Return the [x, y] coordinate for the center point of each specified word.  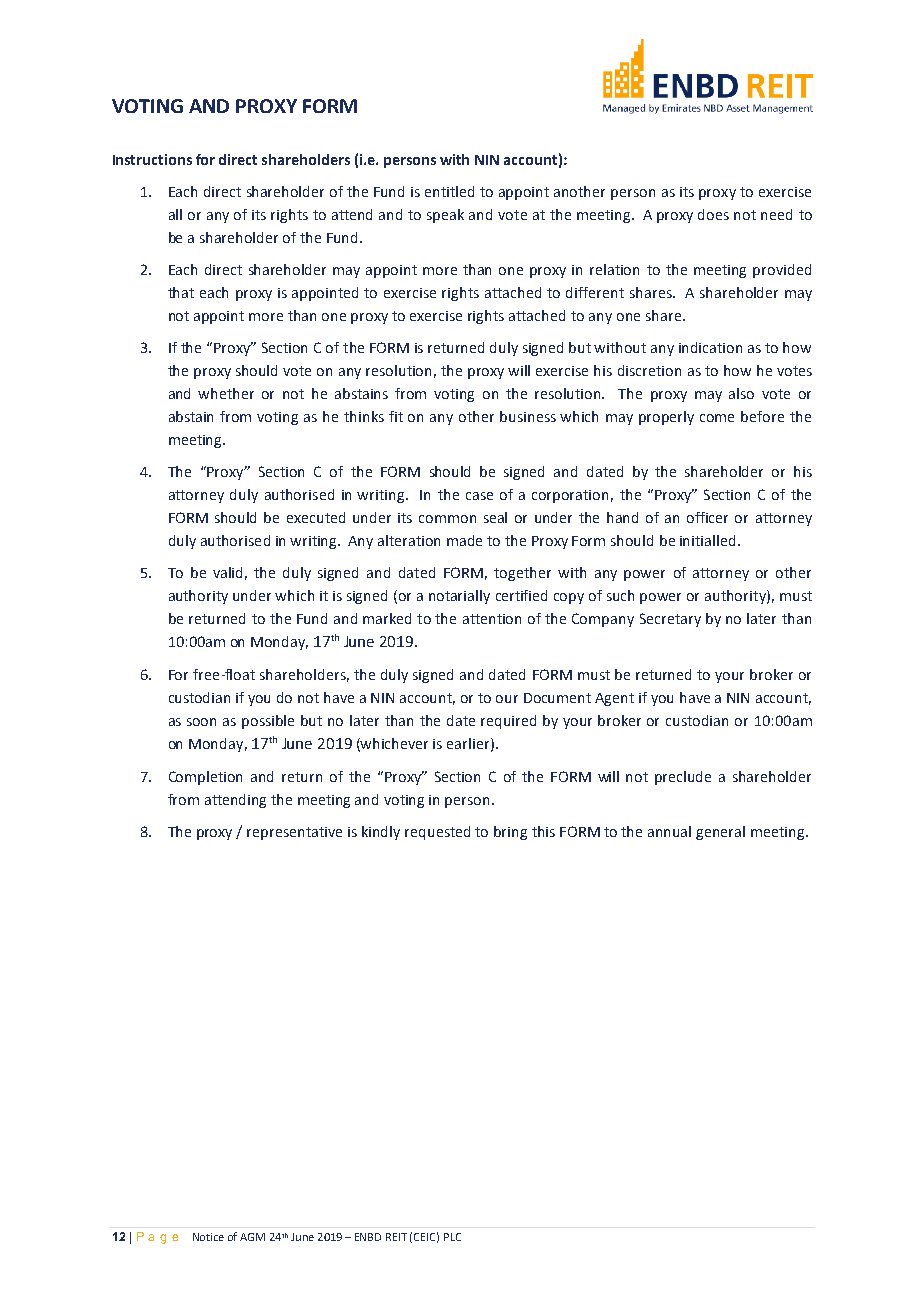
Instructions [152, 159]
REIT [396, 1237]
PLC [452, 1237]
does [713, 214]
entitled [449, 191]
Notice [208, 1237]
